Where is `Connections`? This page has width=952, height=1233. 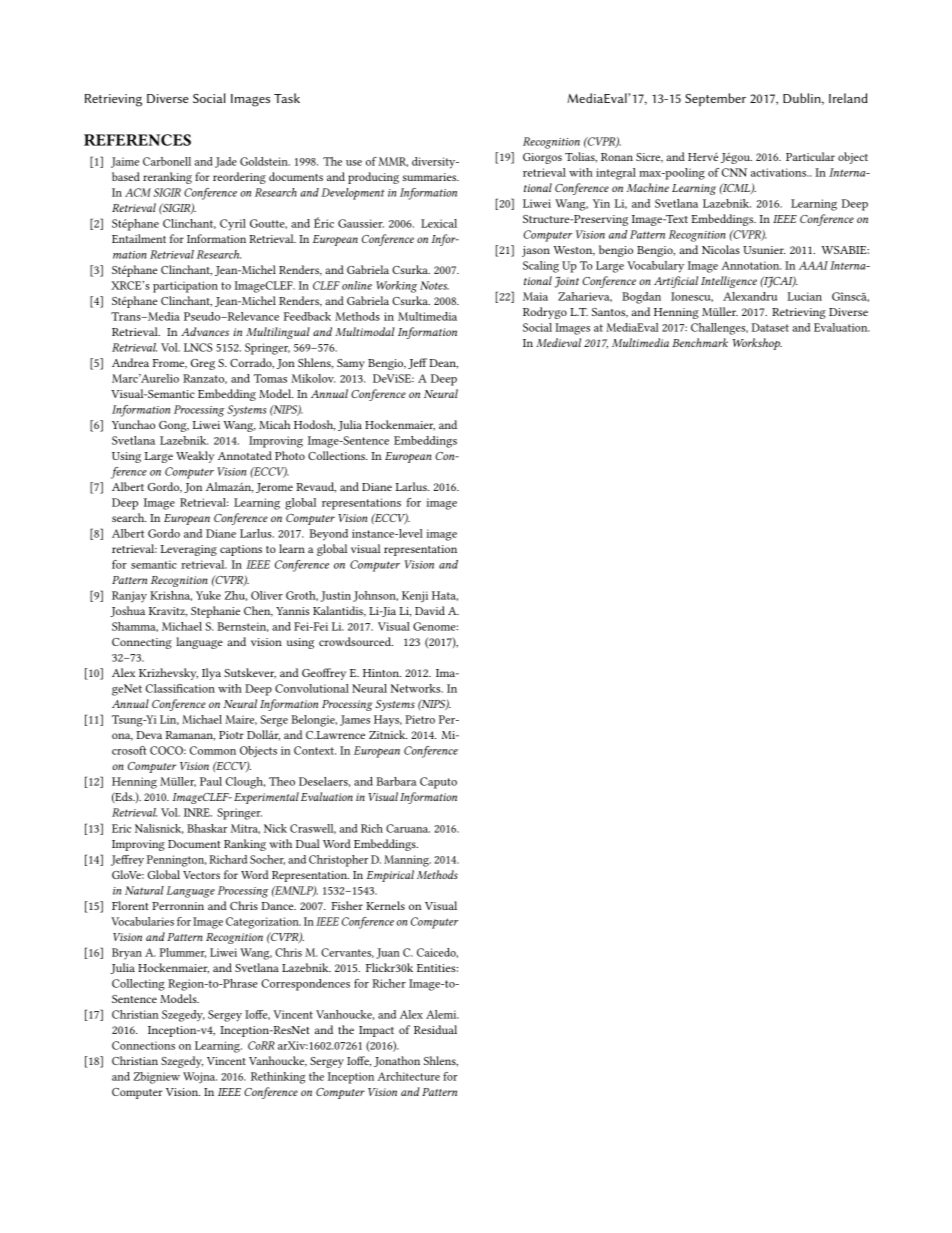
Connections is located at coordinates (143, 1045).
